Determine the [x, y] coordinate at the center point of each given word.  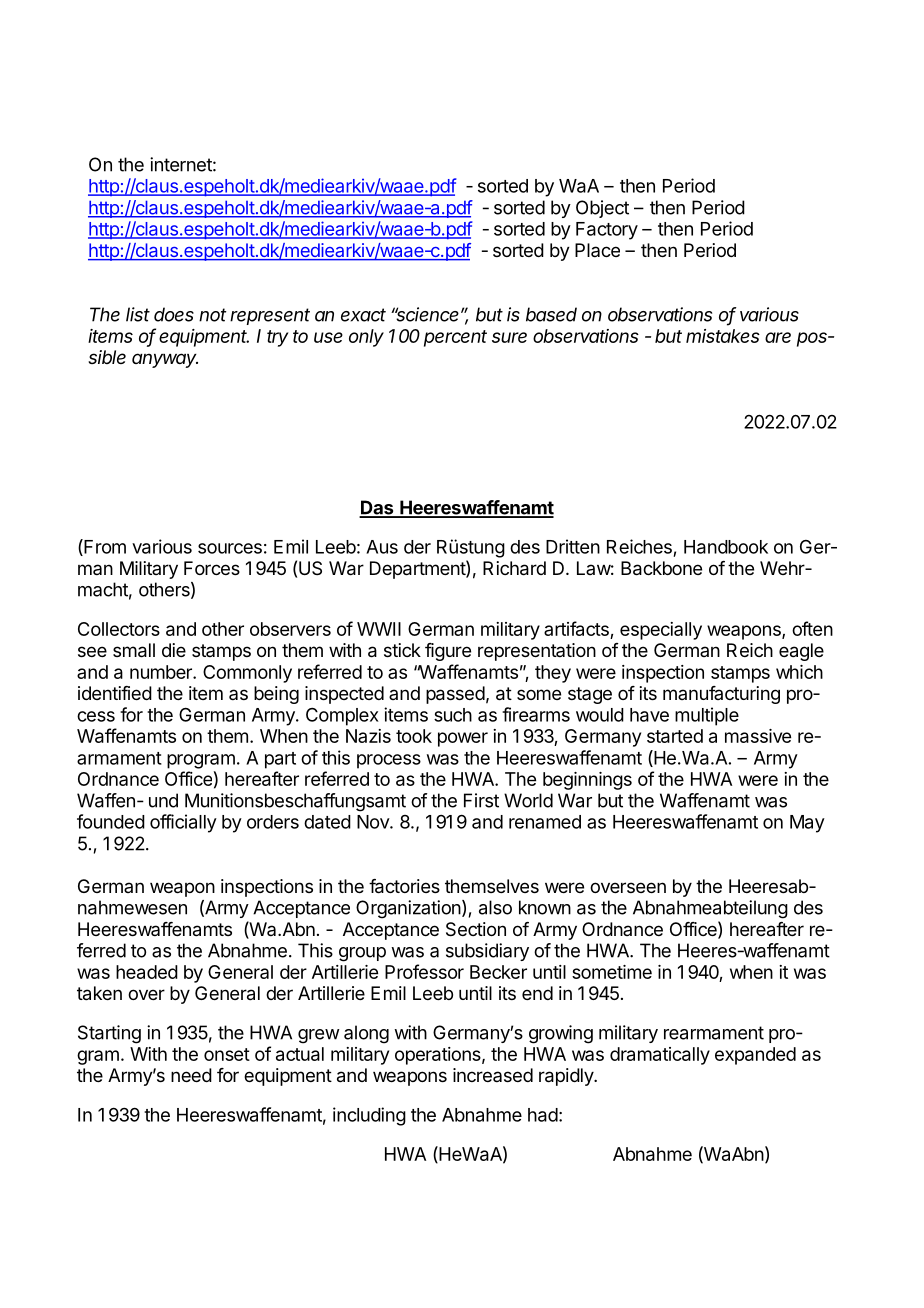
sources [230, 548]
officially [183, 823]
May [807, 824]
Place [597, 250]
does [174, 314]
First [481, 800]
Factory [607, 231]
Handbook [726, 547]
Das [377, 508]
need [191, 1075]
